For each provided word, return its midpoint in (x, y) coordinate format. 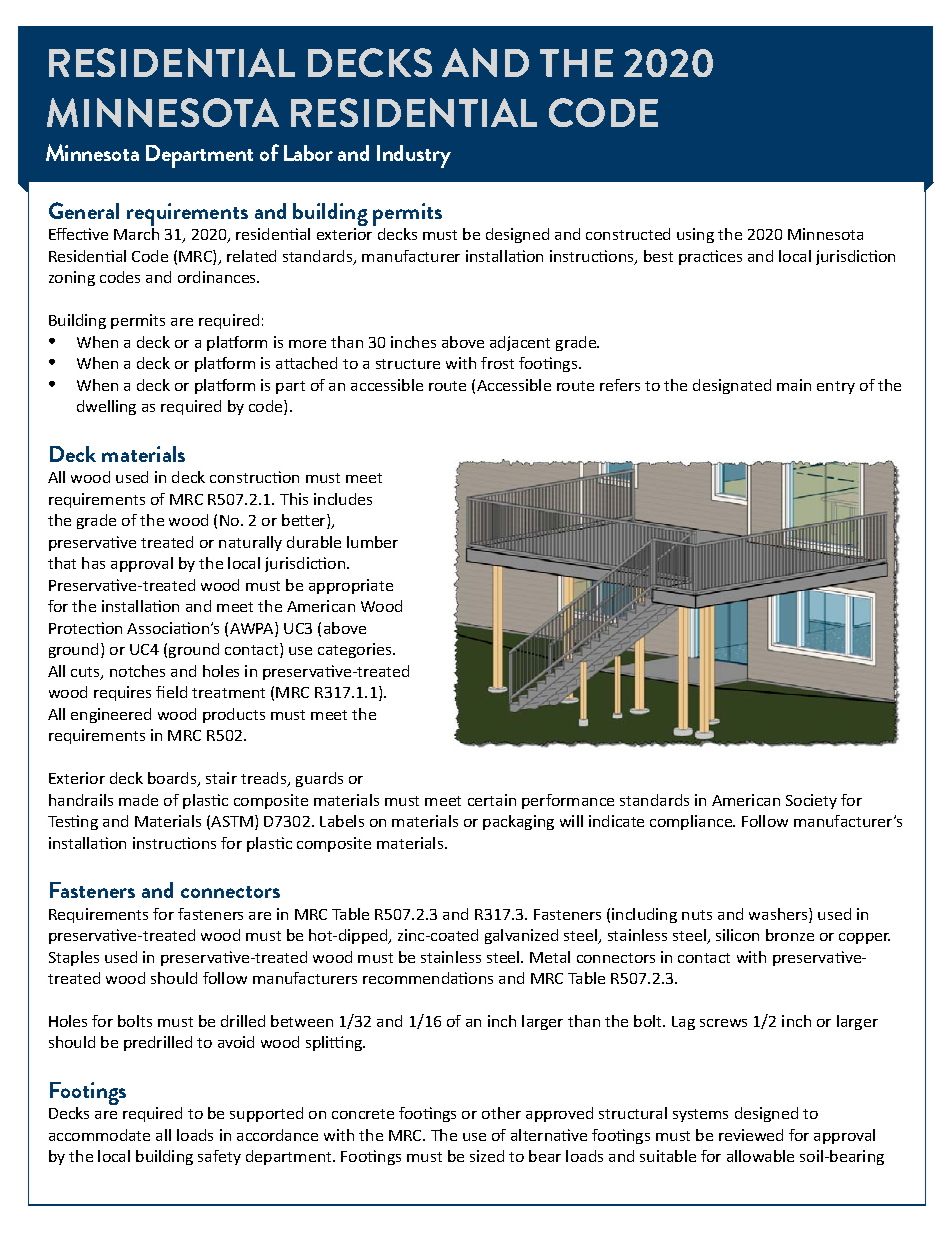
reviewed (751, 1135)
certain (492, 800)
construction (254, 477)
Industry (414, 156)
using (695, 235)
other (501, 1113)
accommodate (99, 1135)
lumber (372, 542)
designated (732, 386)
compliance (692, 822)
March (136, 234)
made (138, 800)
